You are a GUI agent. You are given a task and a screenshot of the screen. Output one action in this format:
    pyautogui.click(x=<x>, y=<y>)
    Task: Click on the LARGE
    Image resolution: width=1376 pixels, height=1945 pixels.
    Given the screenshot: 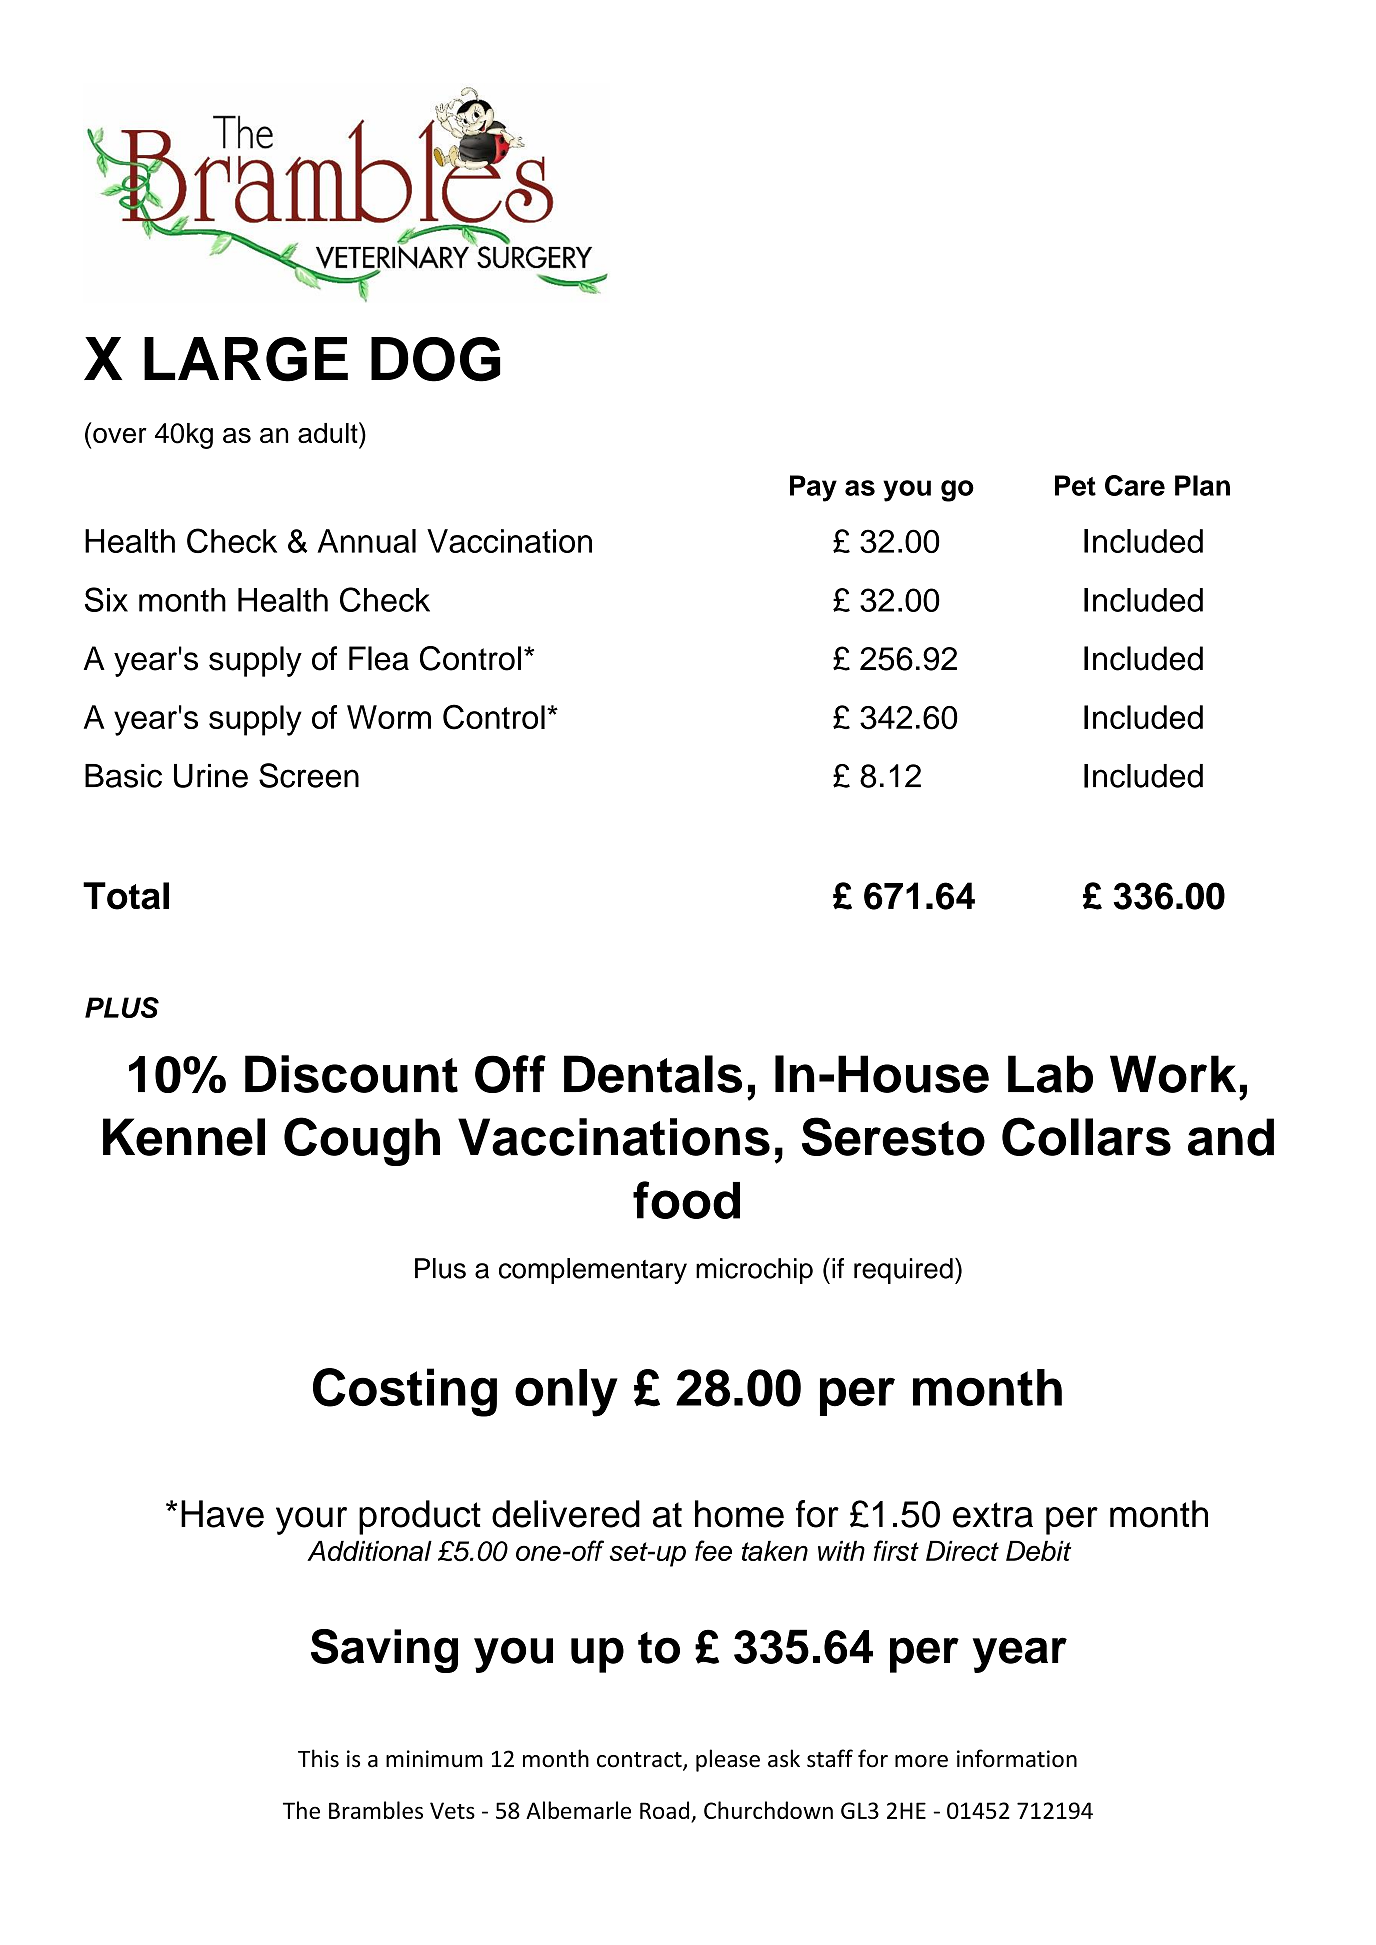 What is the action you would take?
    pyautogui.click(x=246, y=359)
